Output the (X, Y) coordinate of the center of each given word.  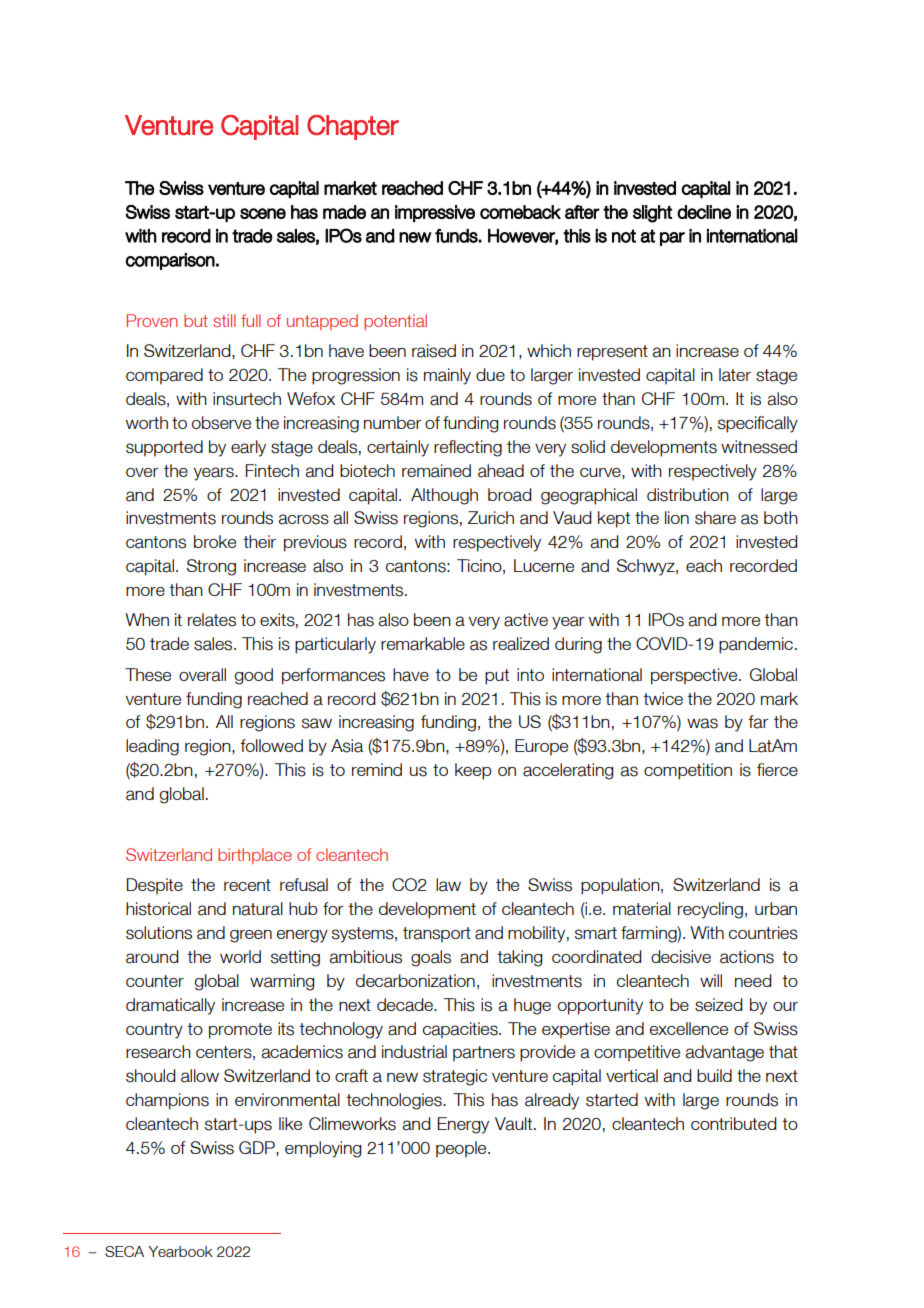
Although (444, 496)
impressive (435, 213)
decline (704, 212)
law (448, 885)
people (462, 1149)
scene (263, 213)
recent (247, 885)
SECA (124, 1251)
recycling (710, 910)
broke (215, 541)
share (715, 518)
